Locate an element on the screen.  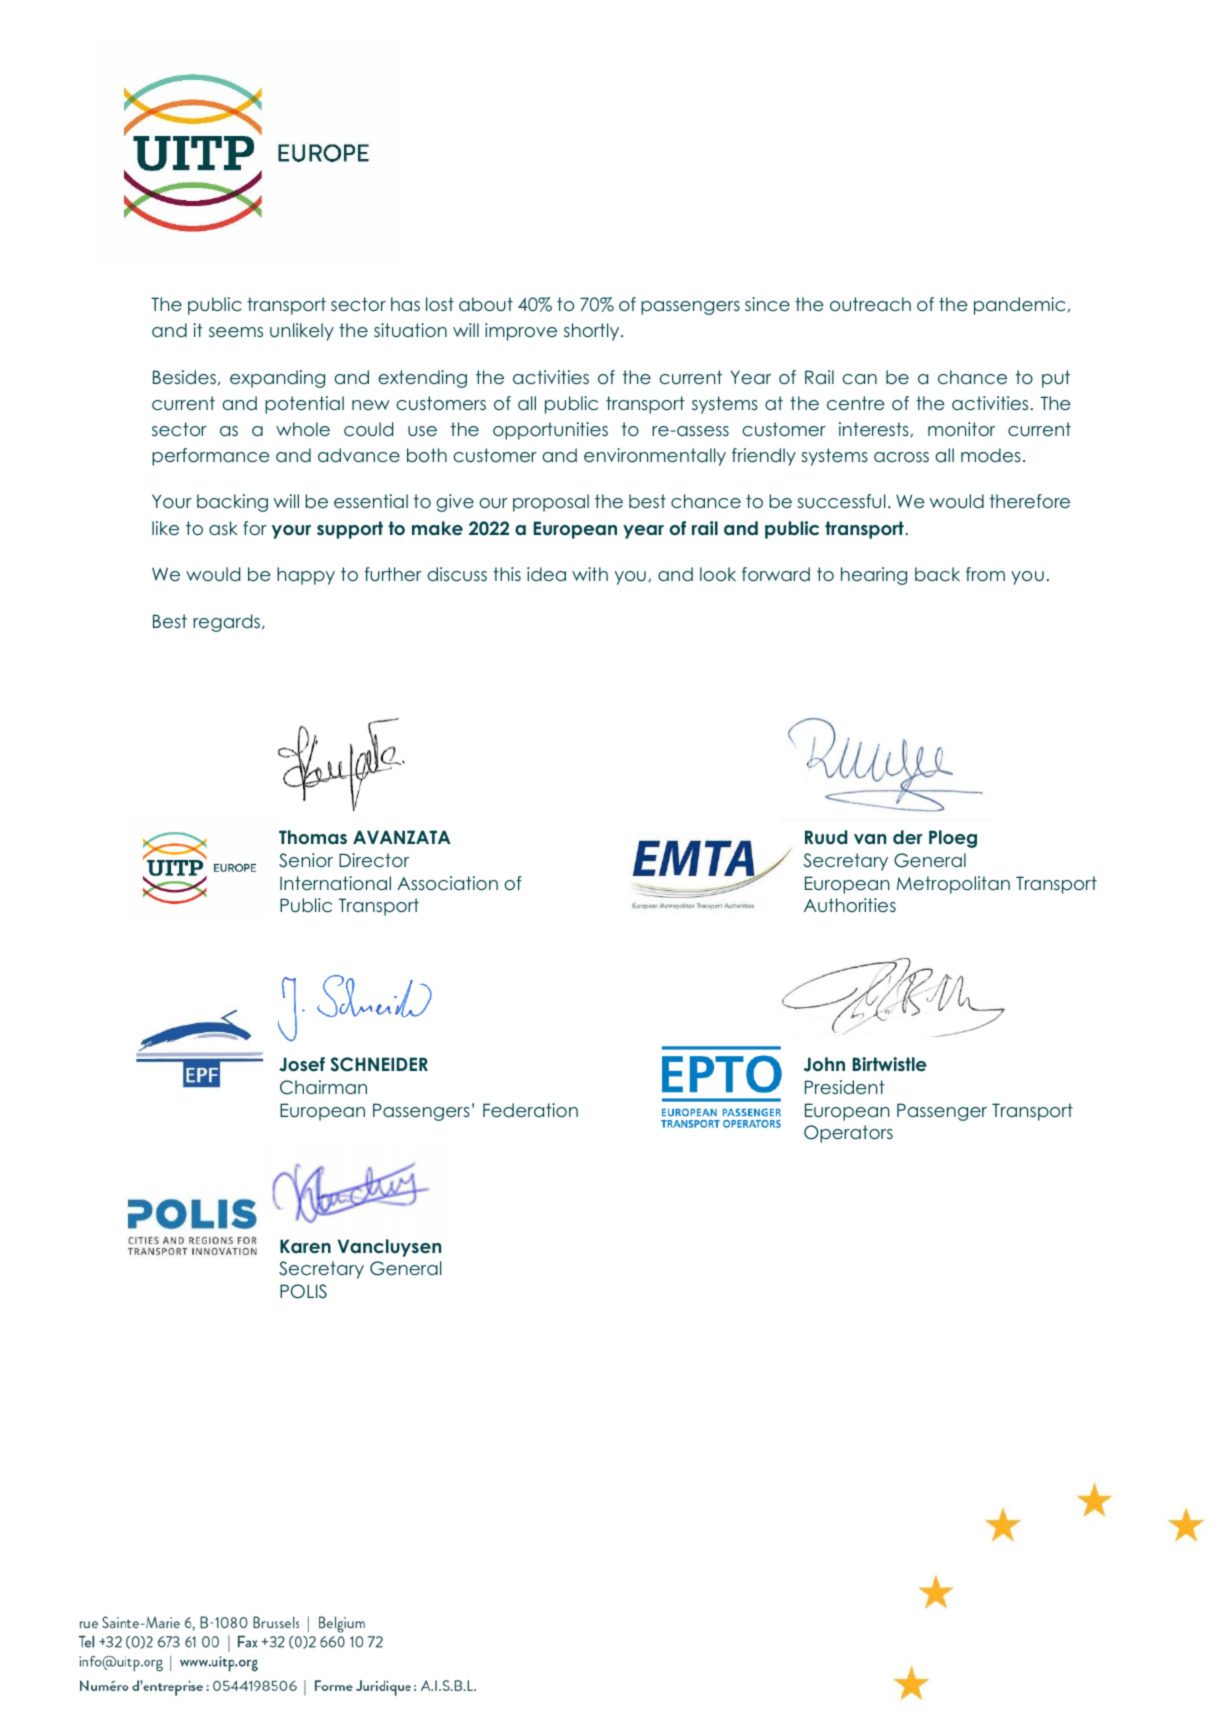
John is located at coordinates (824, 1064).
